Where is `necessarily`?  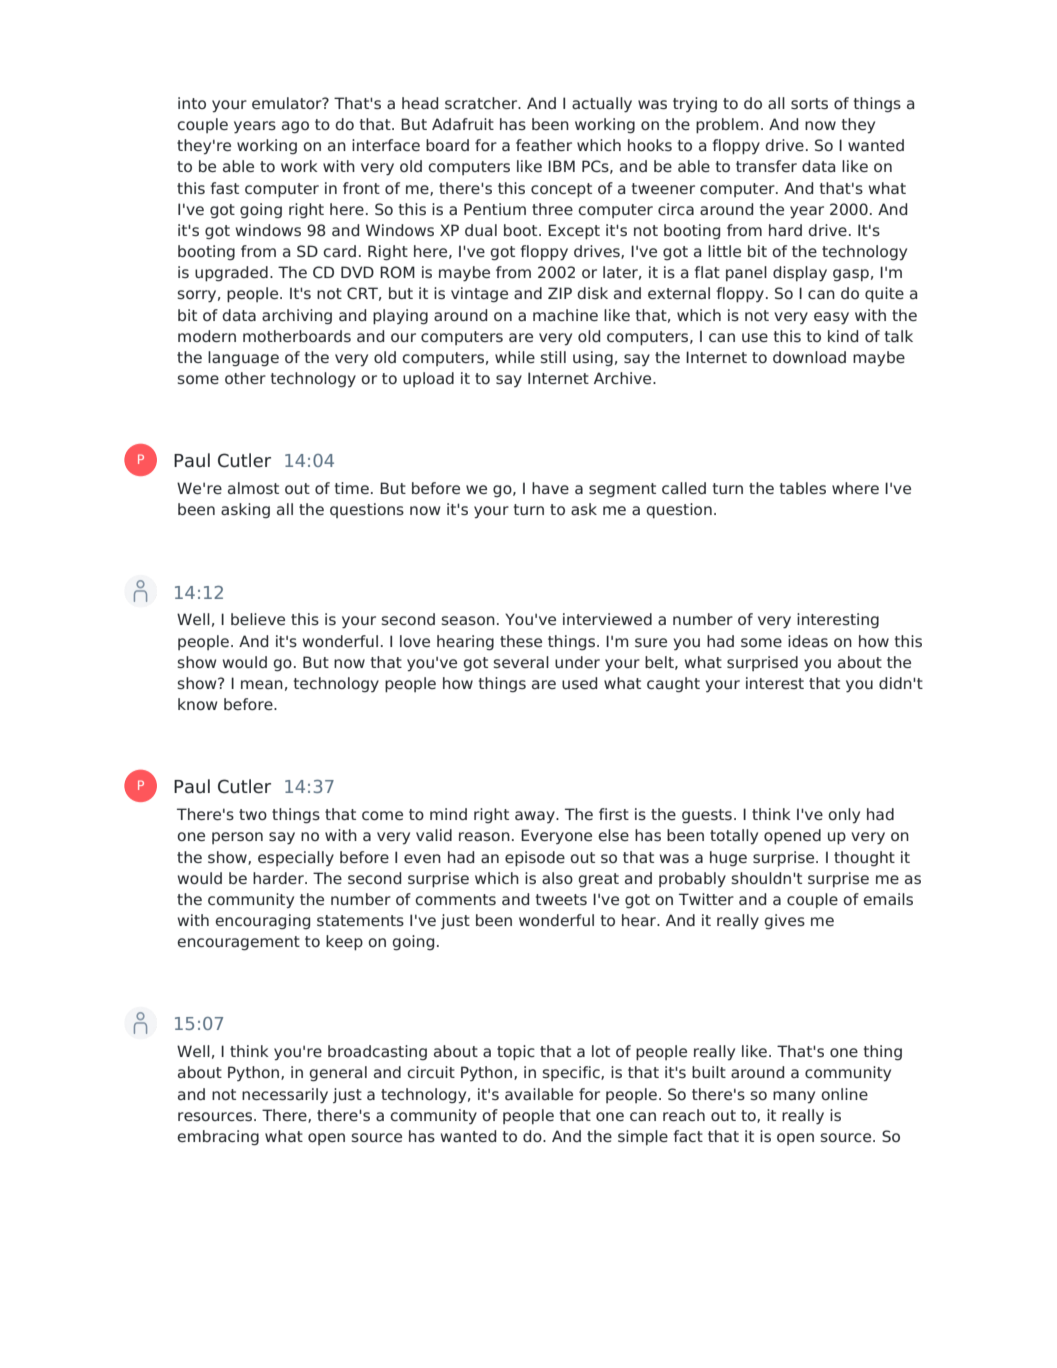 necessarily is located at coordinates (285, 1096).
